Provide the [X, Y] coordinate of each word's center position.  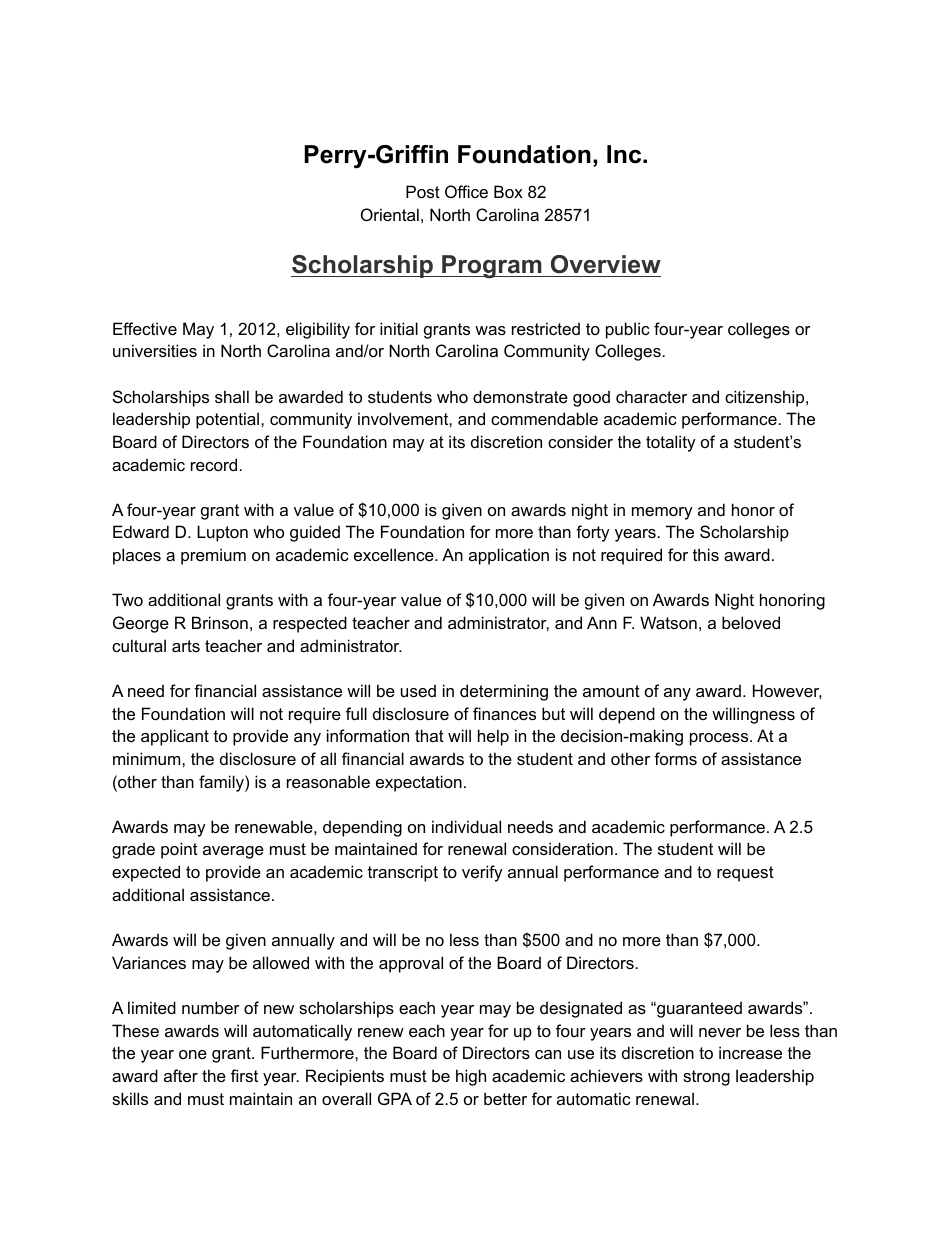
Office [466, 191]
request [745, 874]
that [429, 735]
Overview [606, 264]
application [509, 556]
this [706, 554]
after [181, 1075]
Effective [145, 328]
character [651, 396]
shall [232, 396]
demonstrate [520, 396]
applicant [175, 737]
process [720, 739]
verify [482, 873]
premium [213, 556]
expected [146, 873]
